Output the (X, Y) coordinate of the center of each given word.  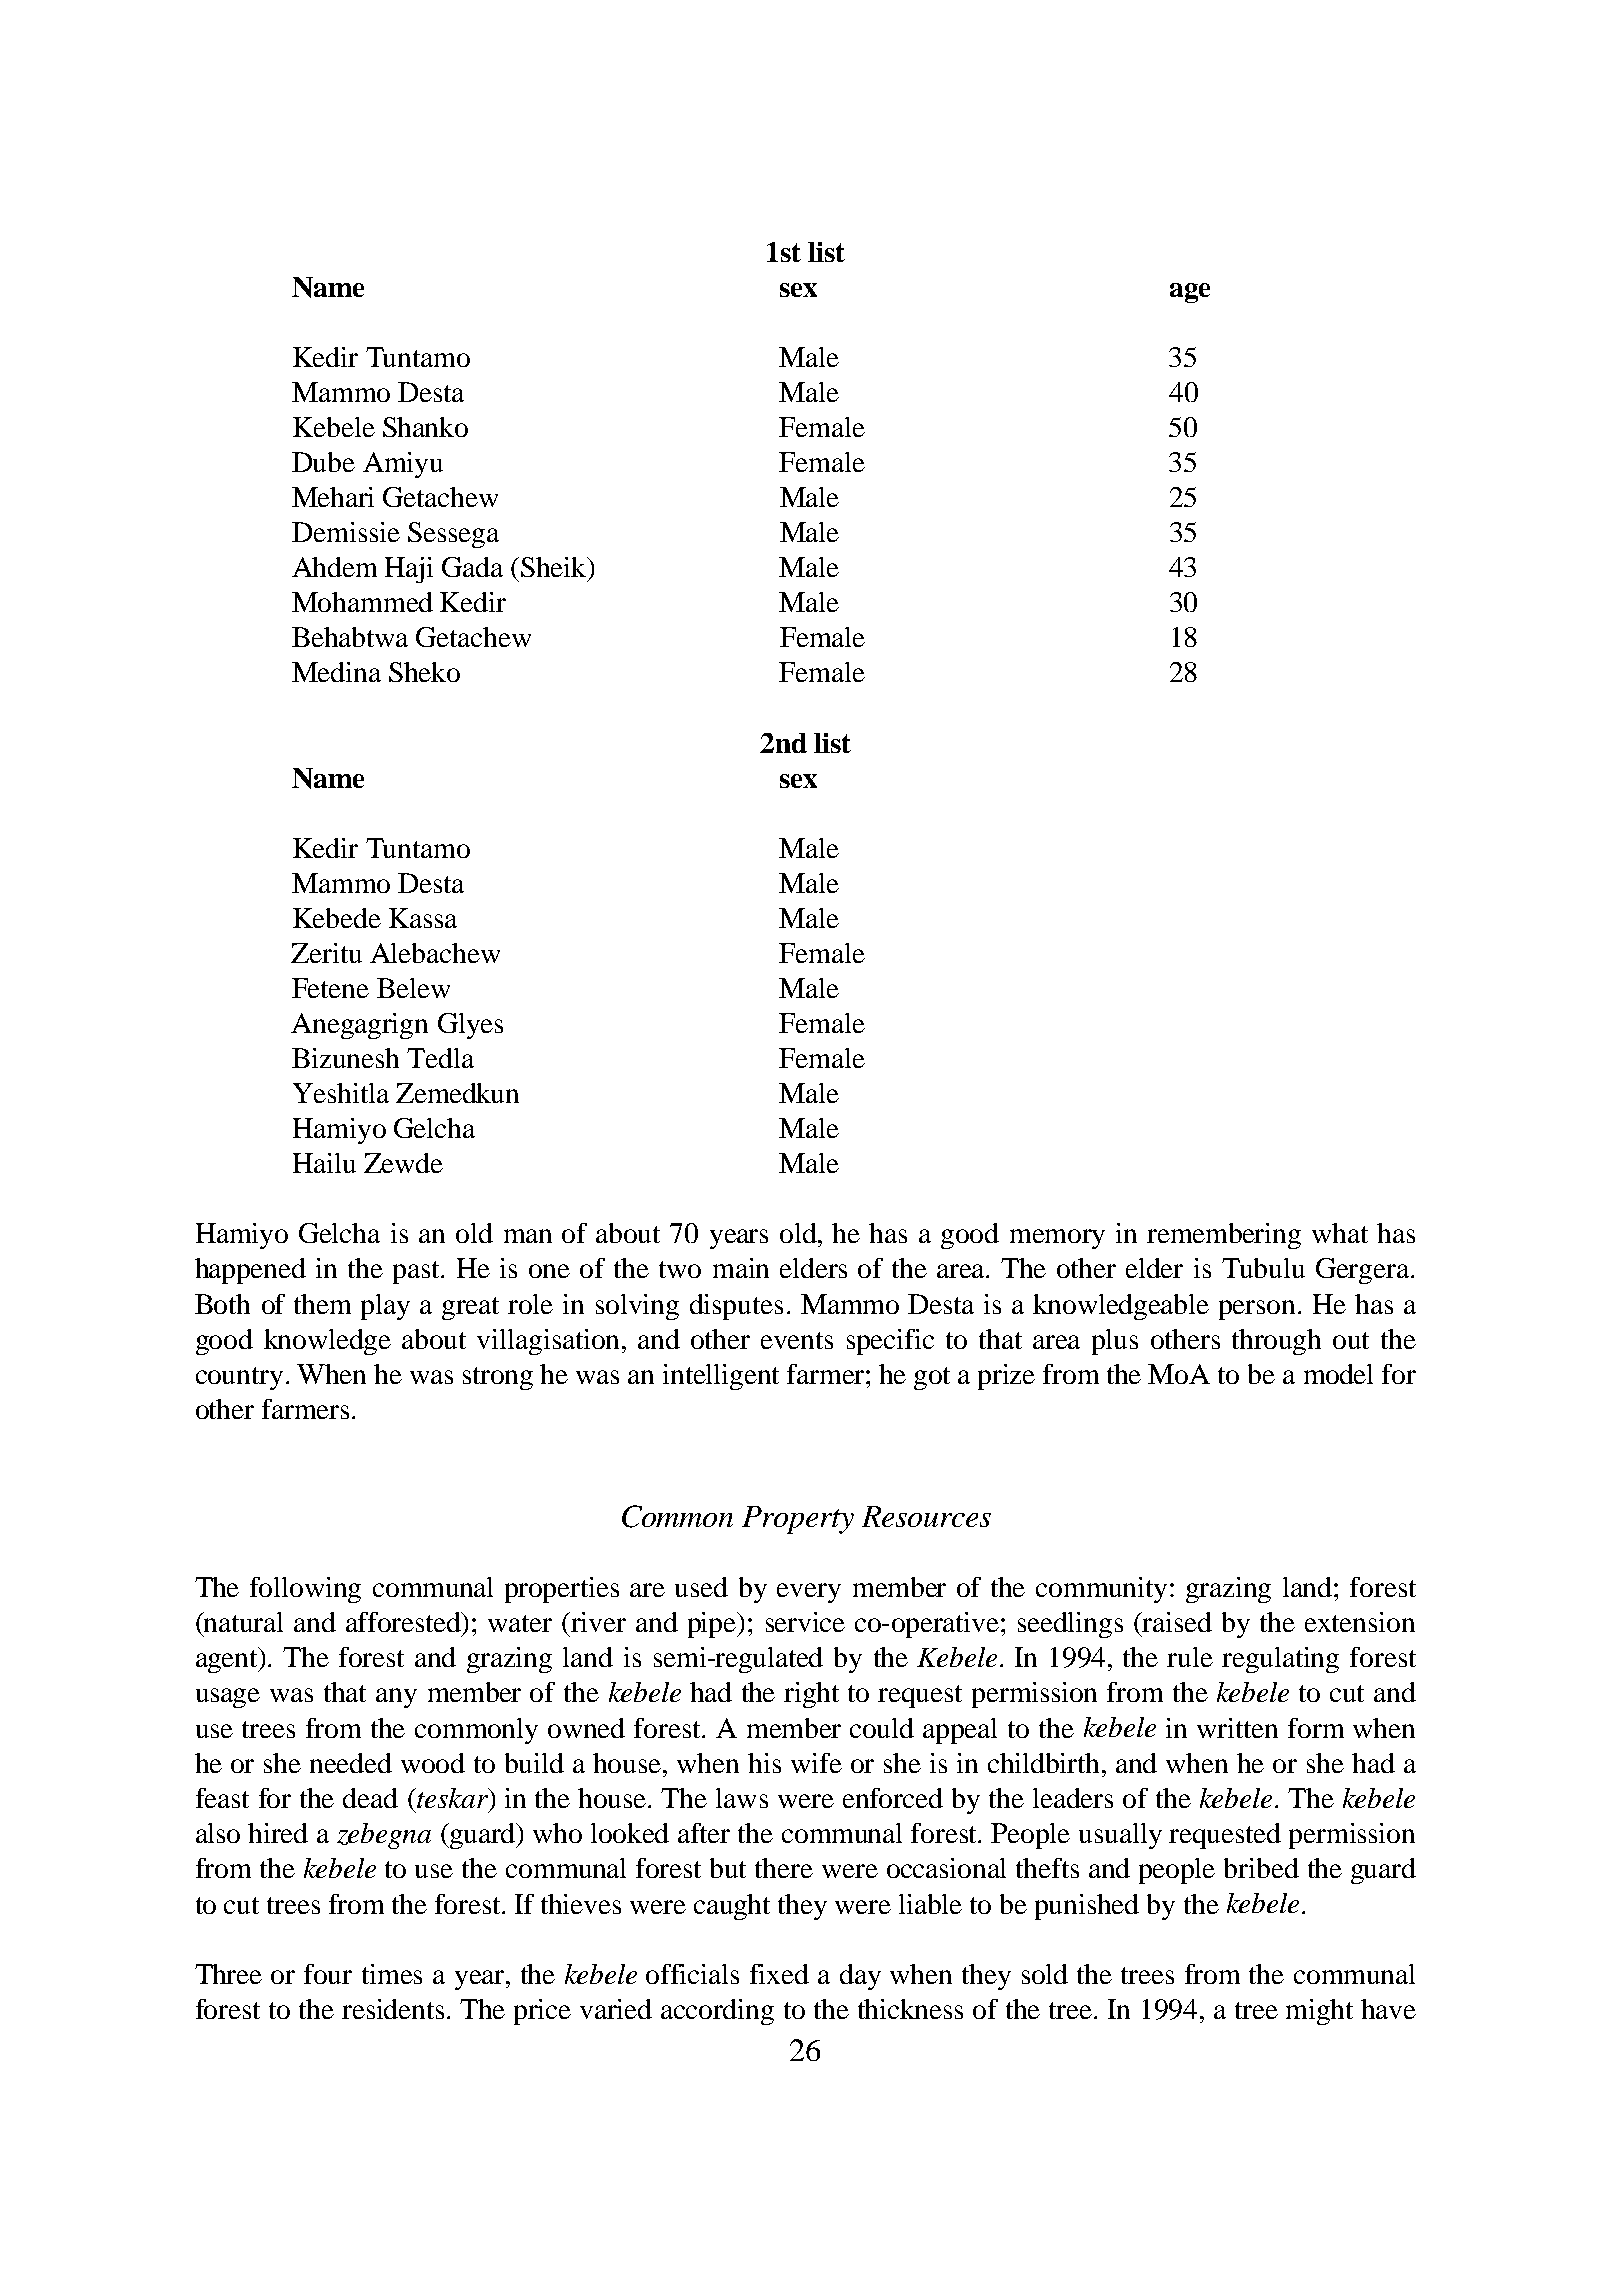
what (1340, 1233)
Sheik (555, 567)
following (305, 1590)
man (528, 1236)
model (1338, 1374)
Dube (323, 462)
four (328, 1974)
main (741, 1268)
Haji (409, 570)
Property (798, 1520)
